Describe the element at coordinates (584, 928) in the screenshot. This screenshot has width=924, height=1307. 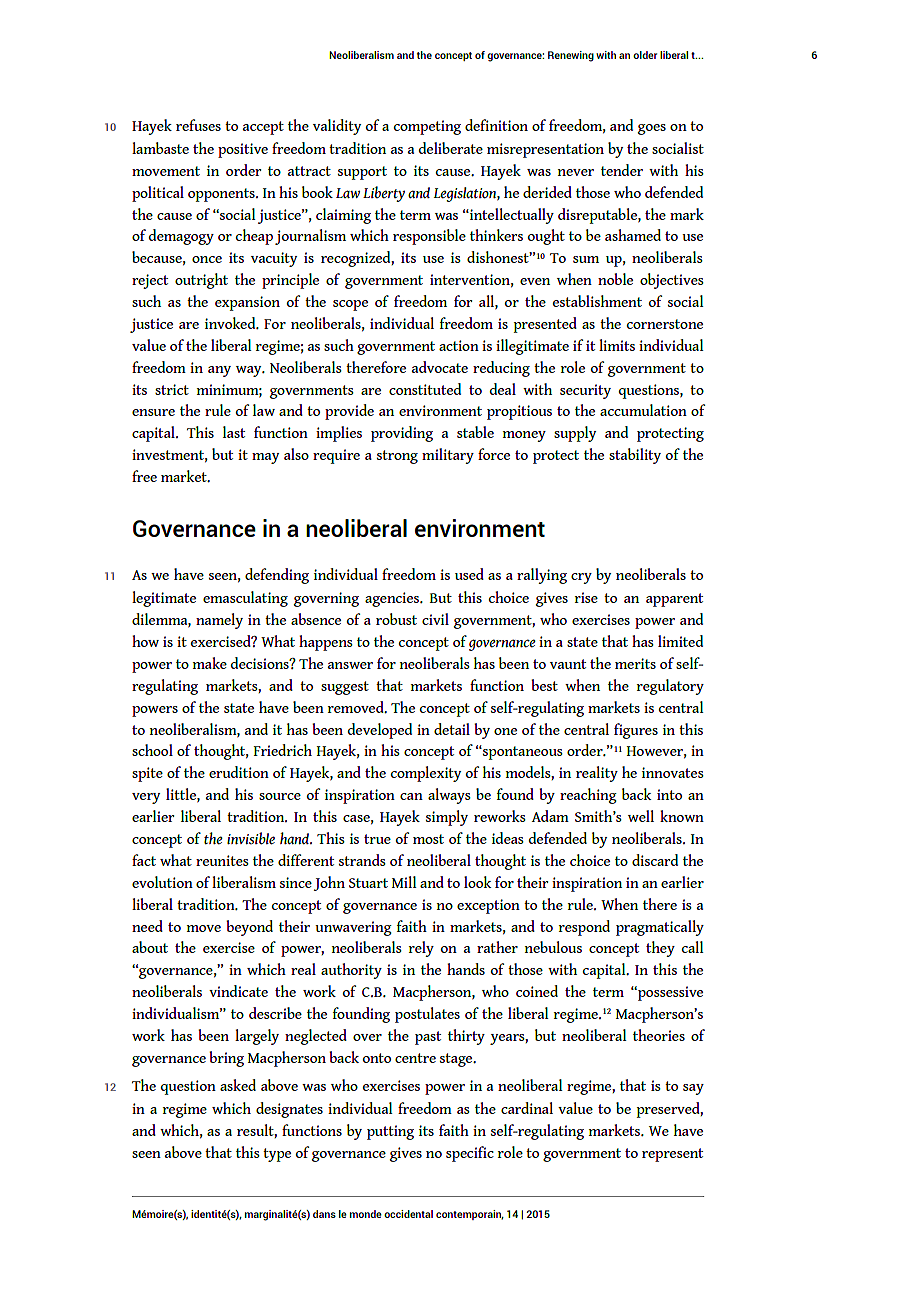
I see `respond` at that location.
